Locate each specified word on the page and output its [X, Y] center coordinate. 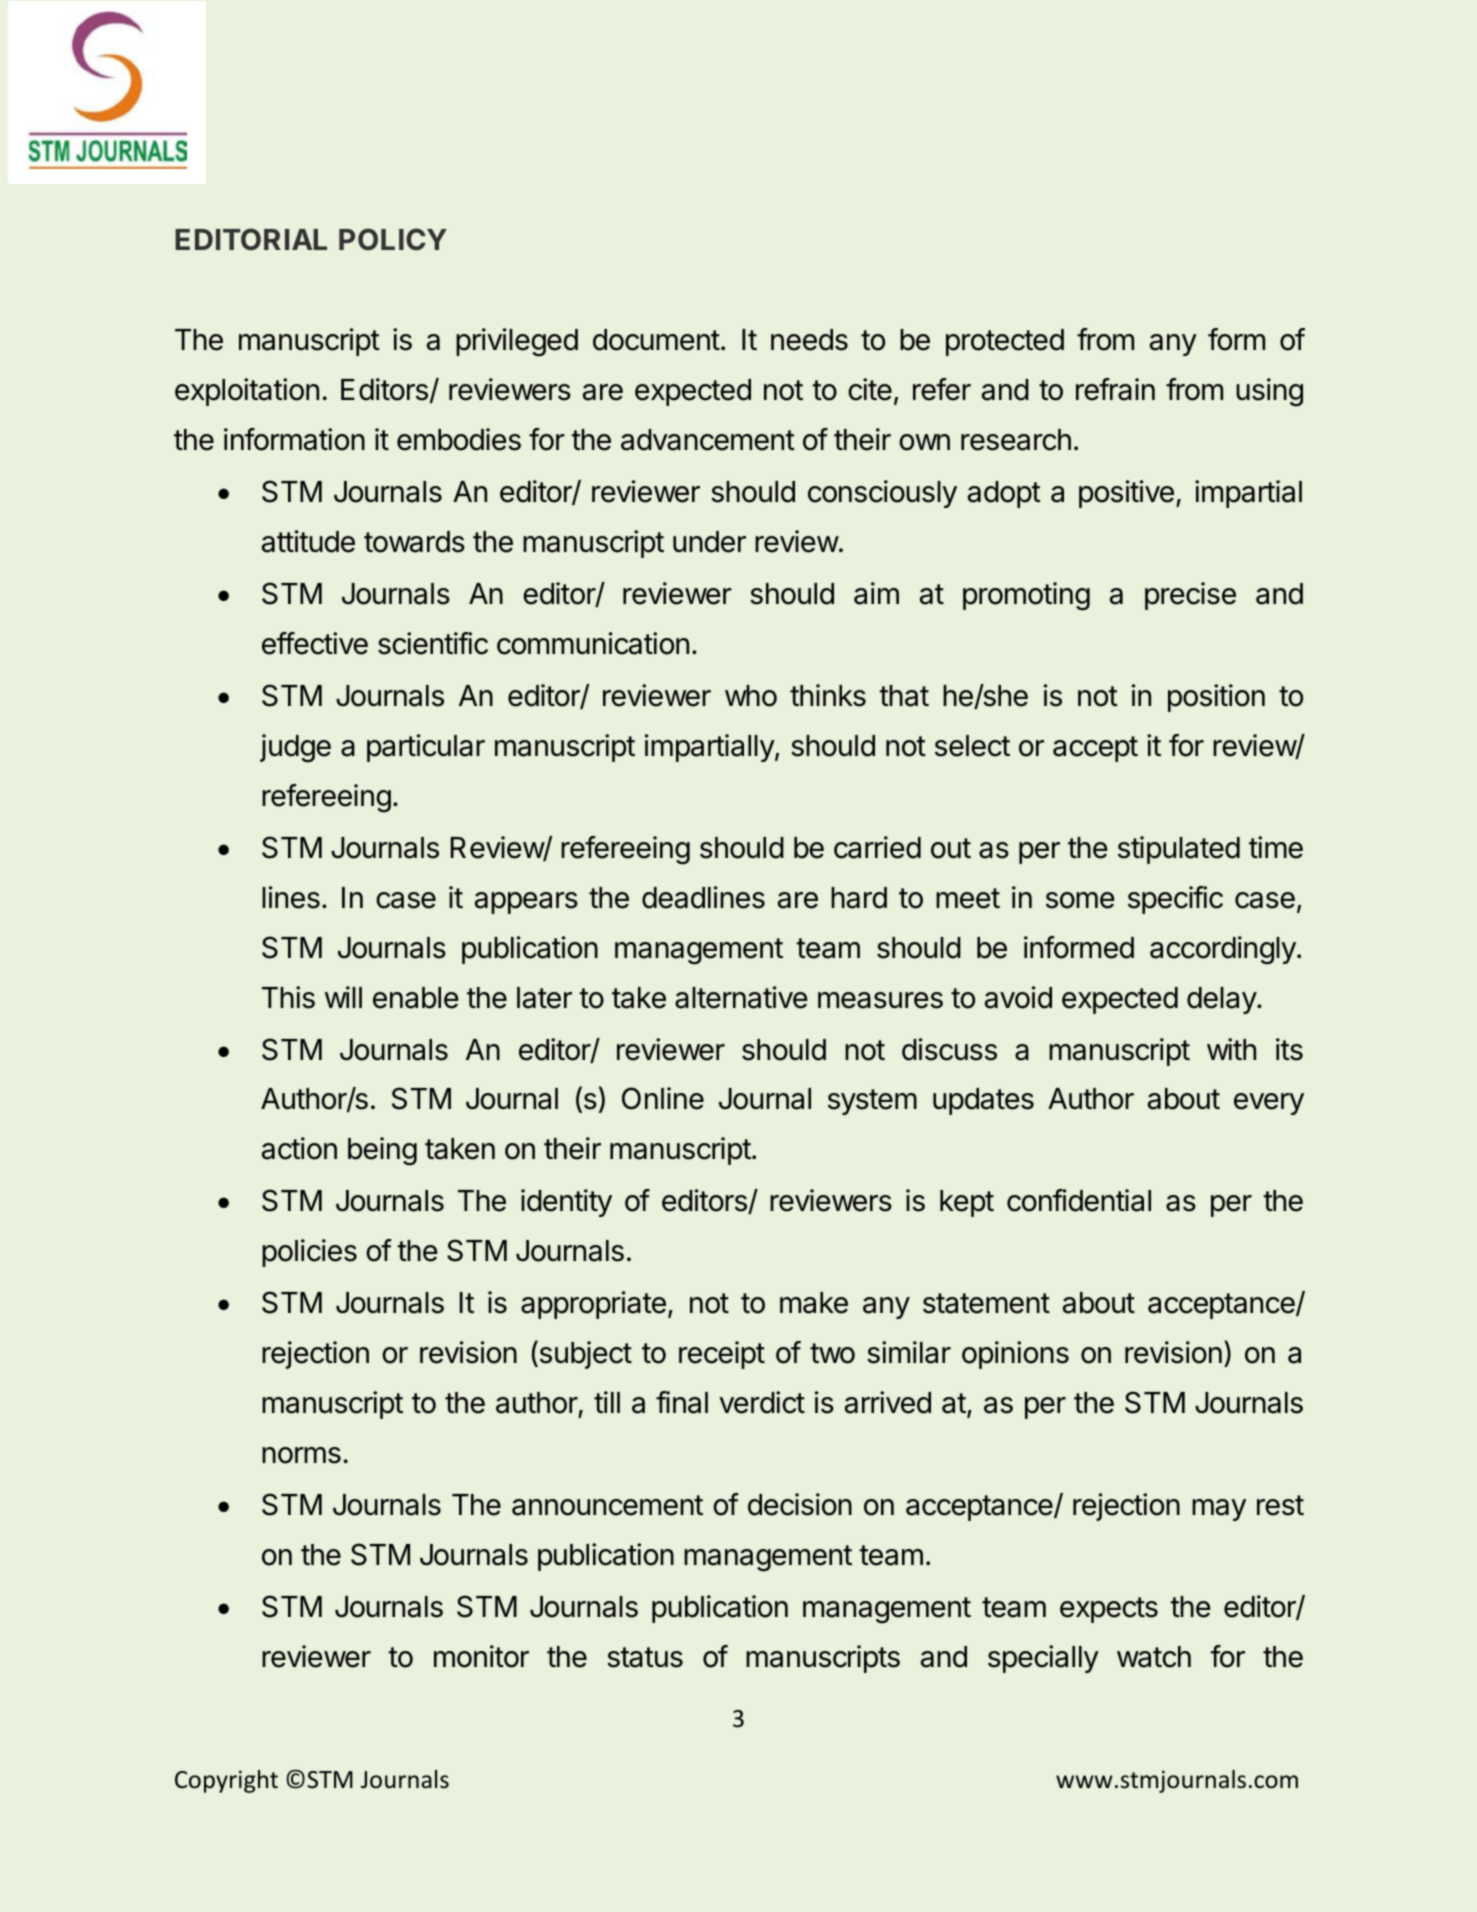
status [645, 1657]
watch [1154, 1657]
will [343, 997]
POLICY [393, 239]
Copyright [226, 1781]
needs [809, 340]
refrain [1115, 389]
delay [1222, 1000]
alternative [741, 997]
